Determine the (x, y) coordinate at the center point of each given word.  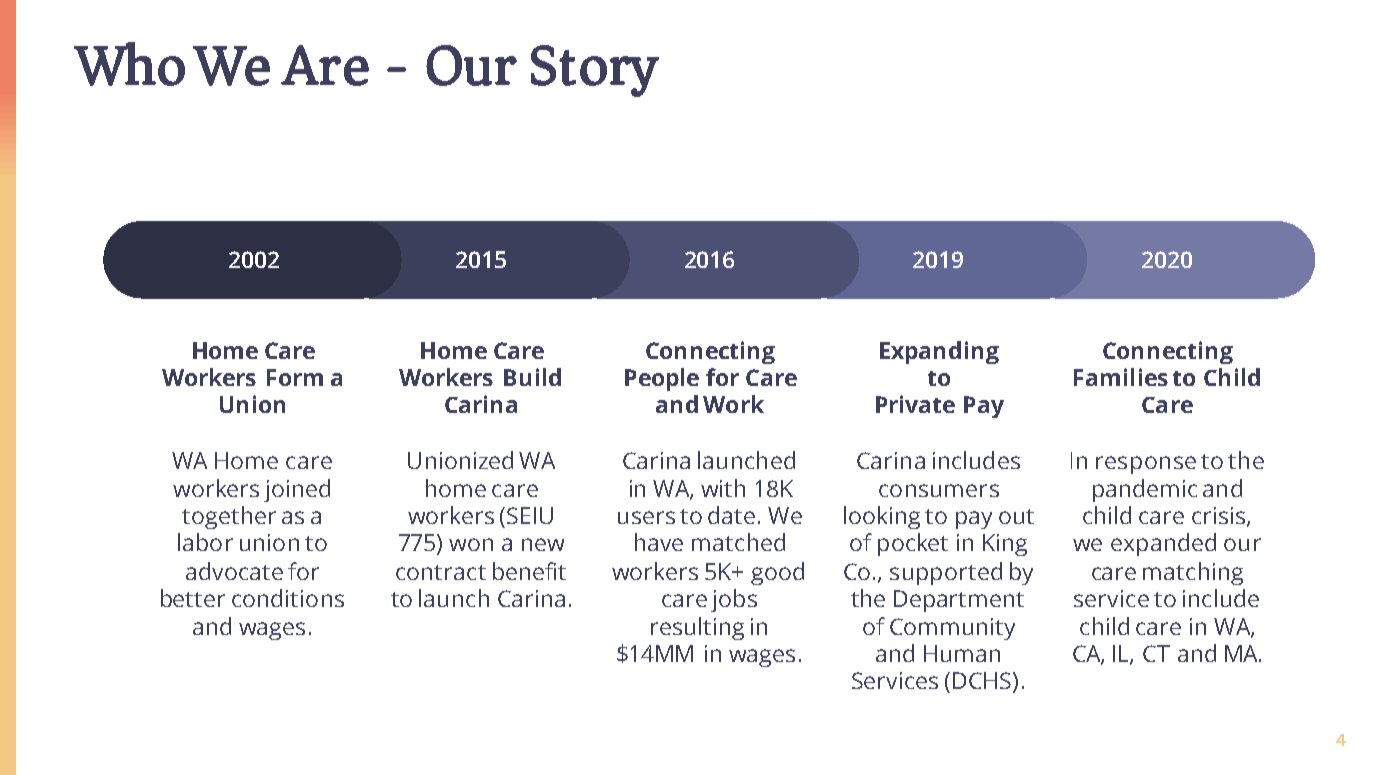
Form (295, 377)
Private (915, 404)
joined (297, 490)
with (723, 488)
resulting (697, 628)
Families (1121, 377)
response (1146, 465)
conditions (288, 598)
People (662, 379)
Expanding (939, 352)
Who (129, 64)
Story (595, 71)
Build (532, 377)
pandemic (1145, 490)
